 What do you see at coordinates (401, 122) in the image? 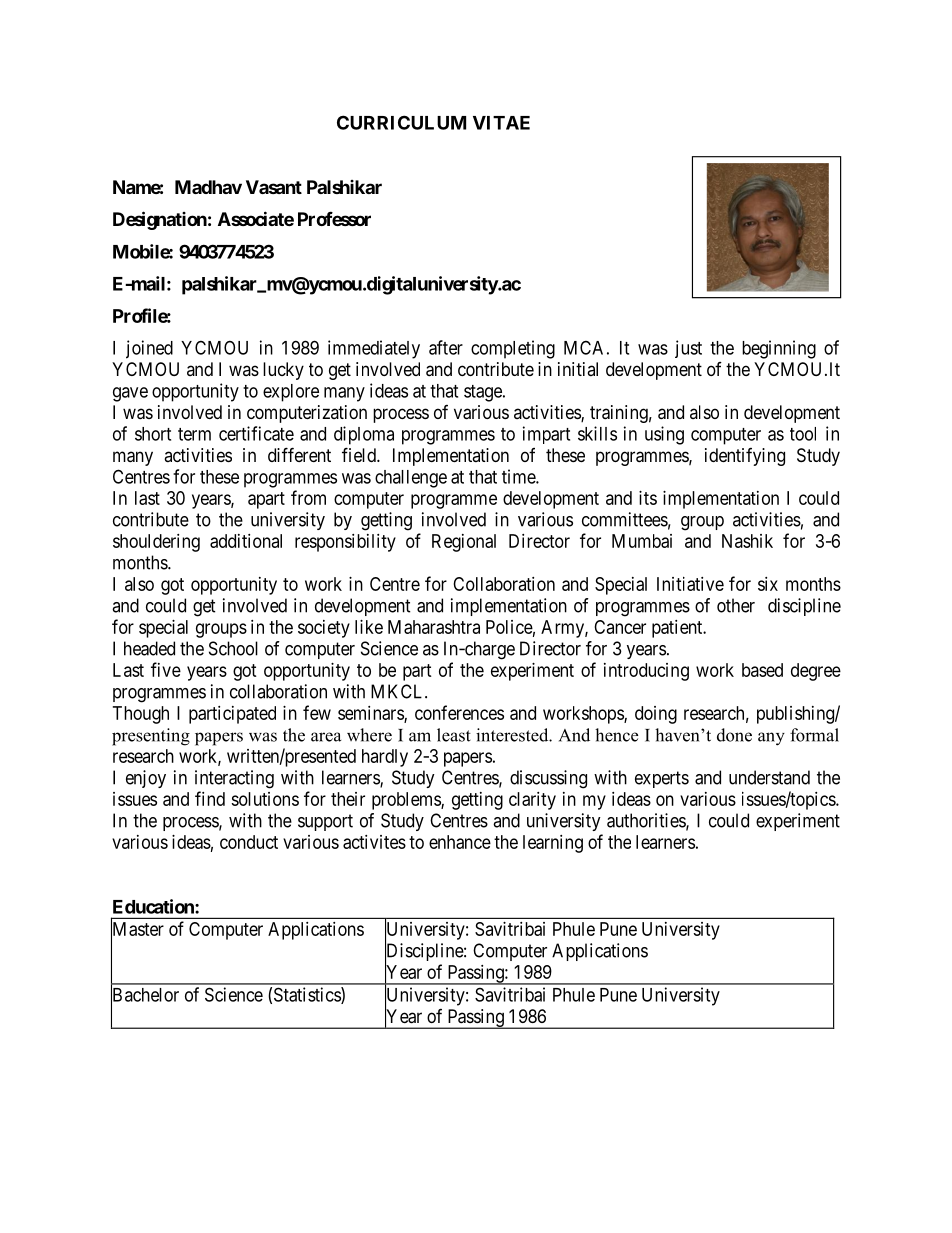
I see `CURRICULUM` at bounding box center [401, 122].
